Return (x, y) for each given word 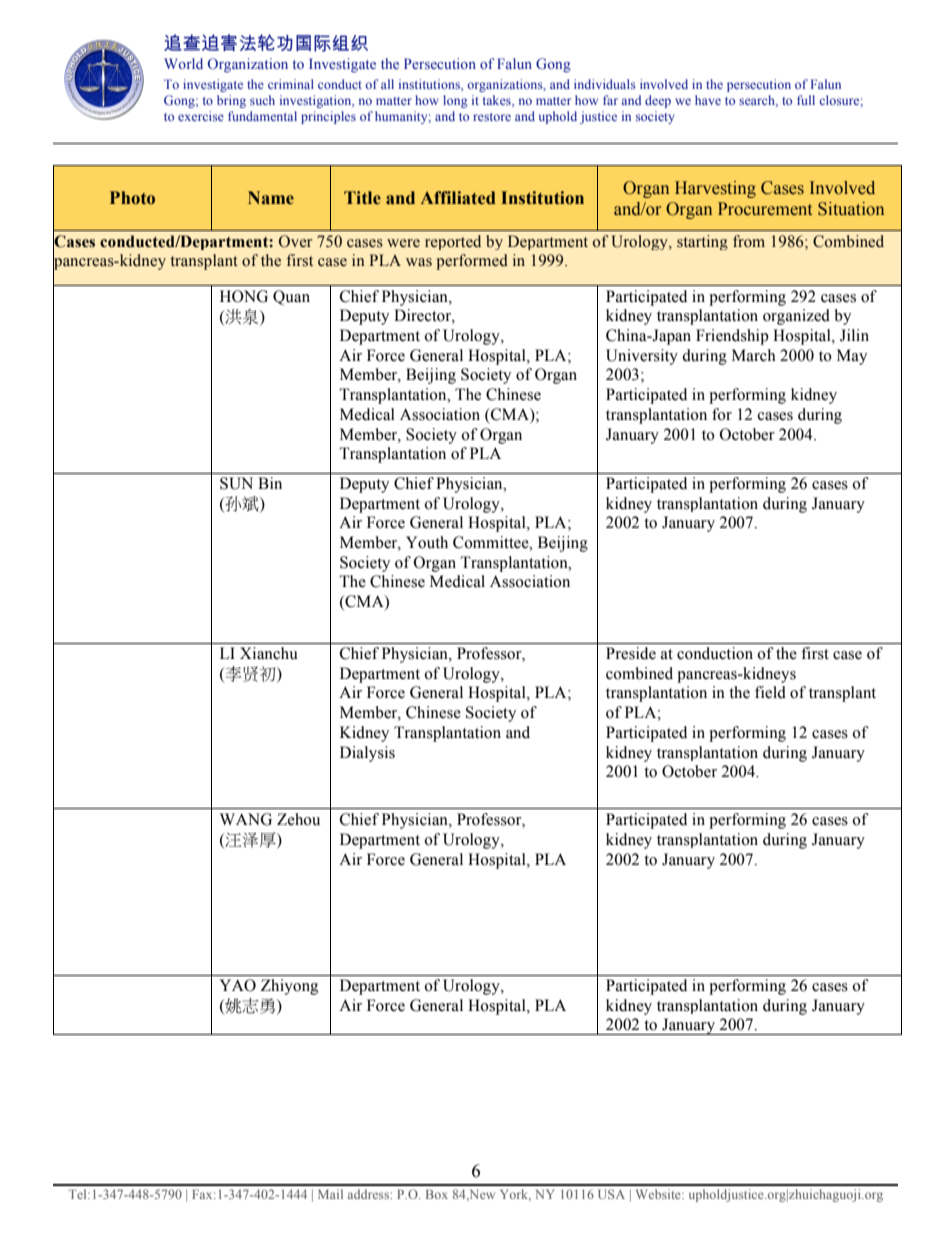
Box (437, 1194)
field (770, 692)
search (758, 101)
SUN (236, 483)
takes (498, 100)
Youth (427, 542)
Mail (330, 1194)
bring (231, 101)
